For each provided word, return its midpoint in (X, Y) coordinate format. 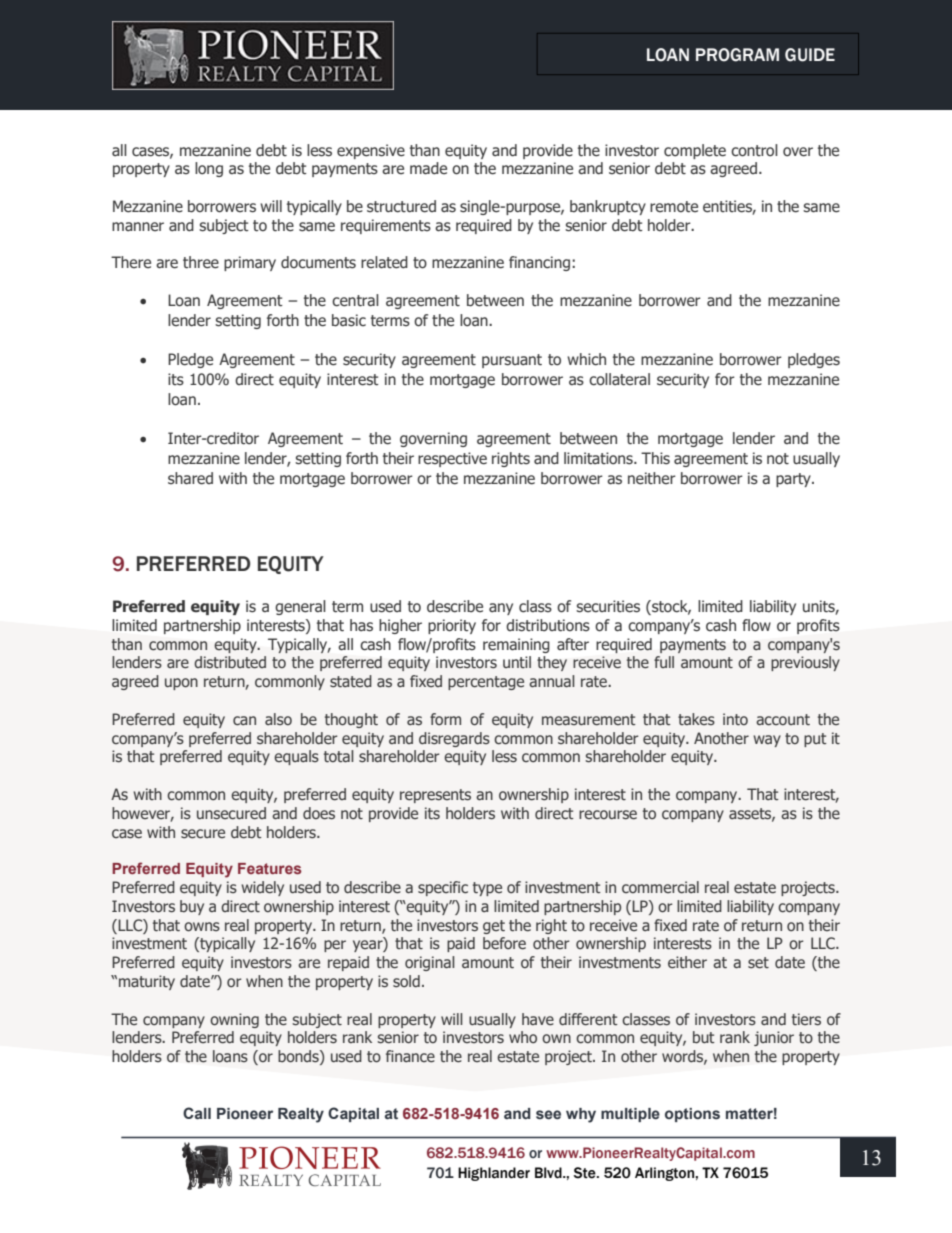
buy (192, 907)
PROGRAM (737, 55)
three (201, 262)
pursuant (512, 361)
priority (452, 626)
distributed (230, 662)
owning (234, 1020)
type (487, 889)
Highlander (494, 1174)
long (209, 169)
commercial (660, 887)
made (428, 168)
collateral (619, 379)
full (664, 662)
